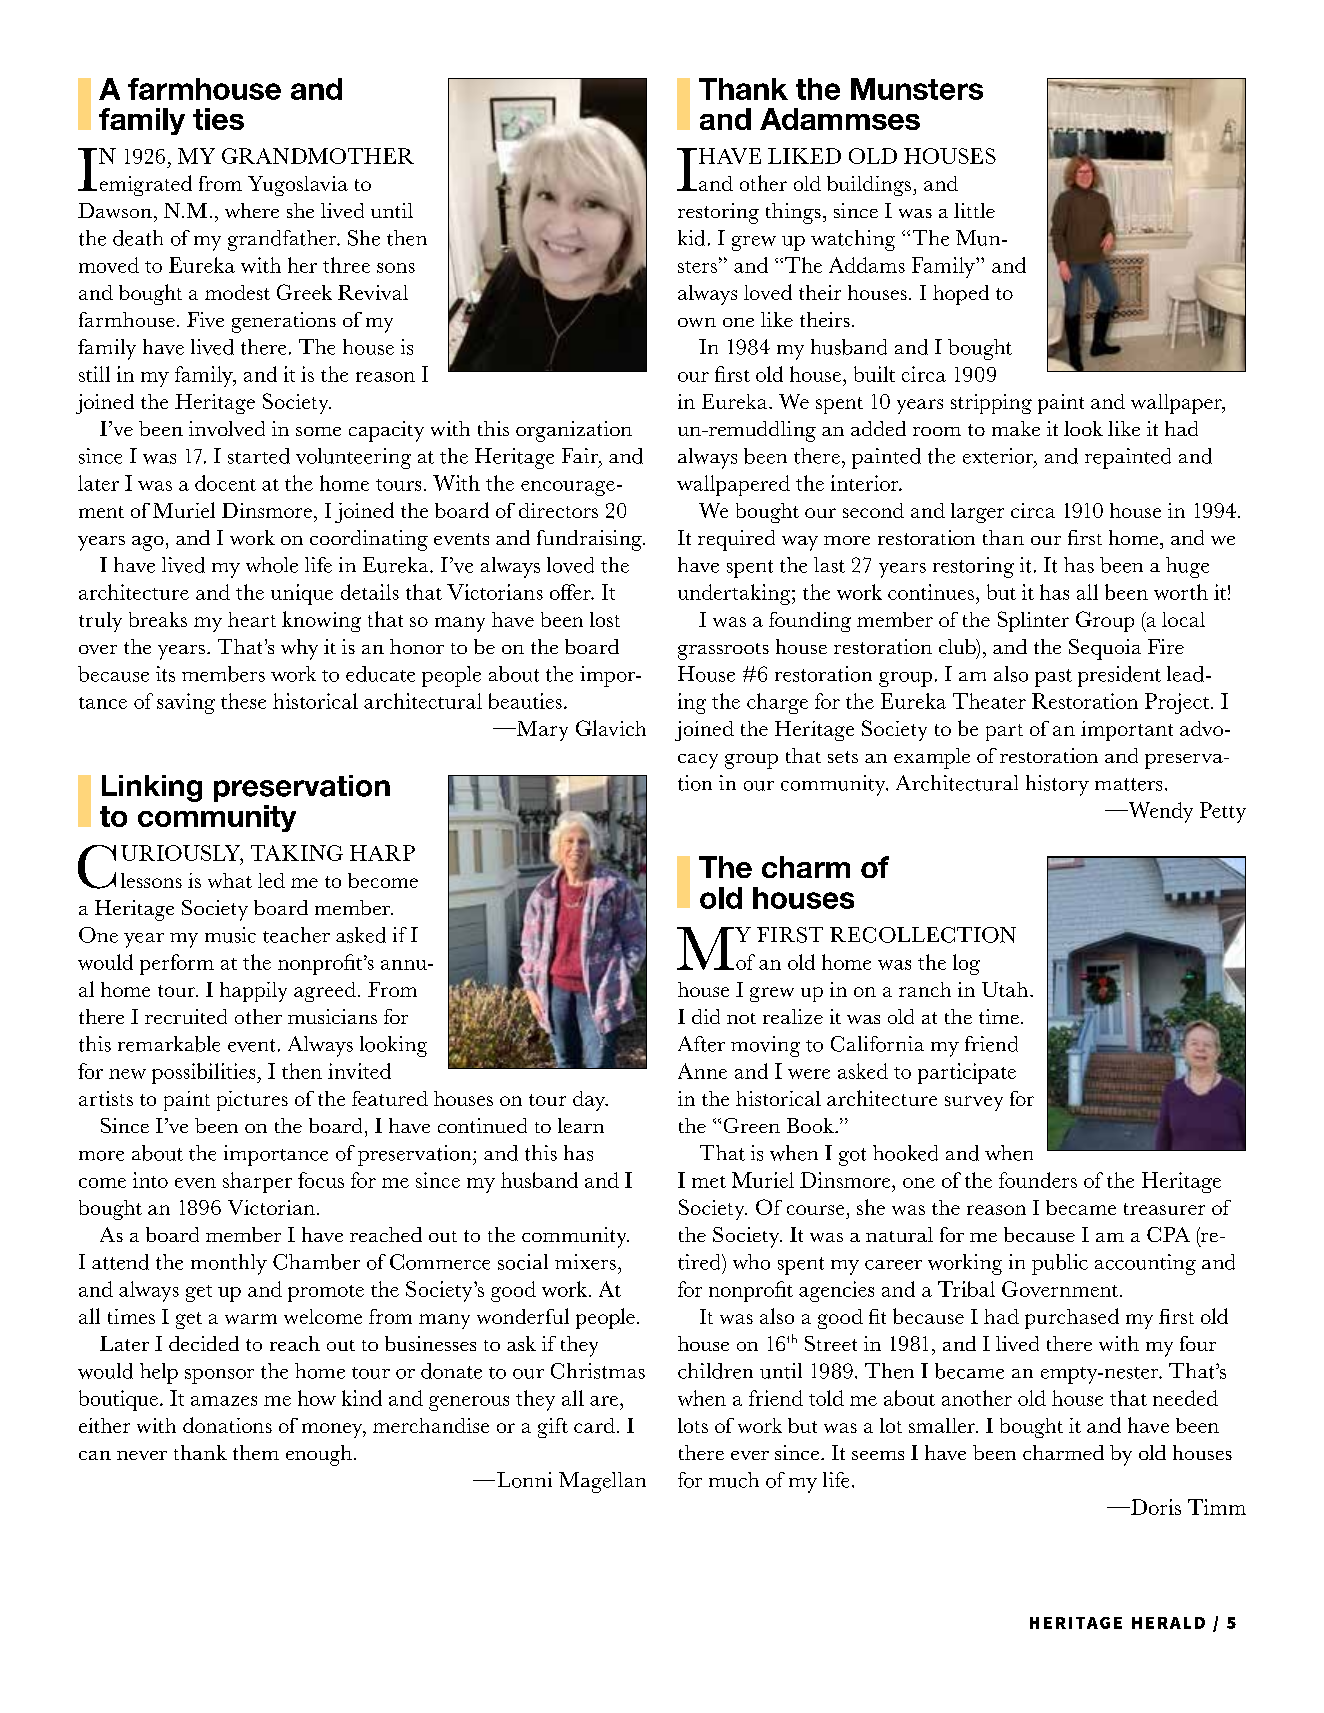 Image resolution: width=1324 pixels, height=1713 pixels. Describe the element at coordinates (701, 1044) in the screenshot. I see `After` at that location.
